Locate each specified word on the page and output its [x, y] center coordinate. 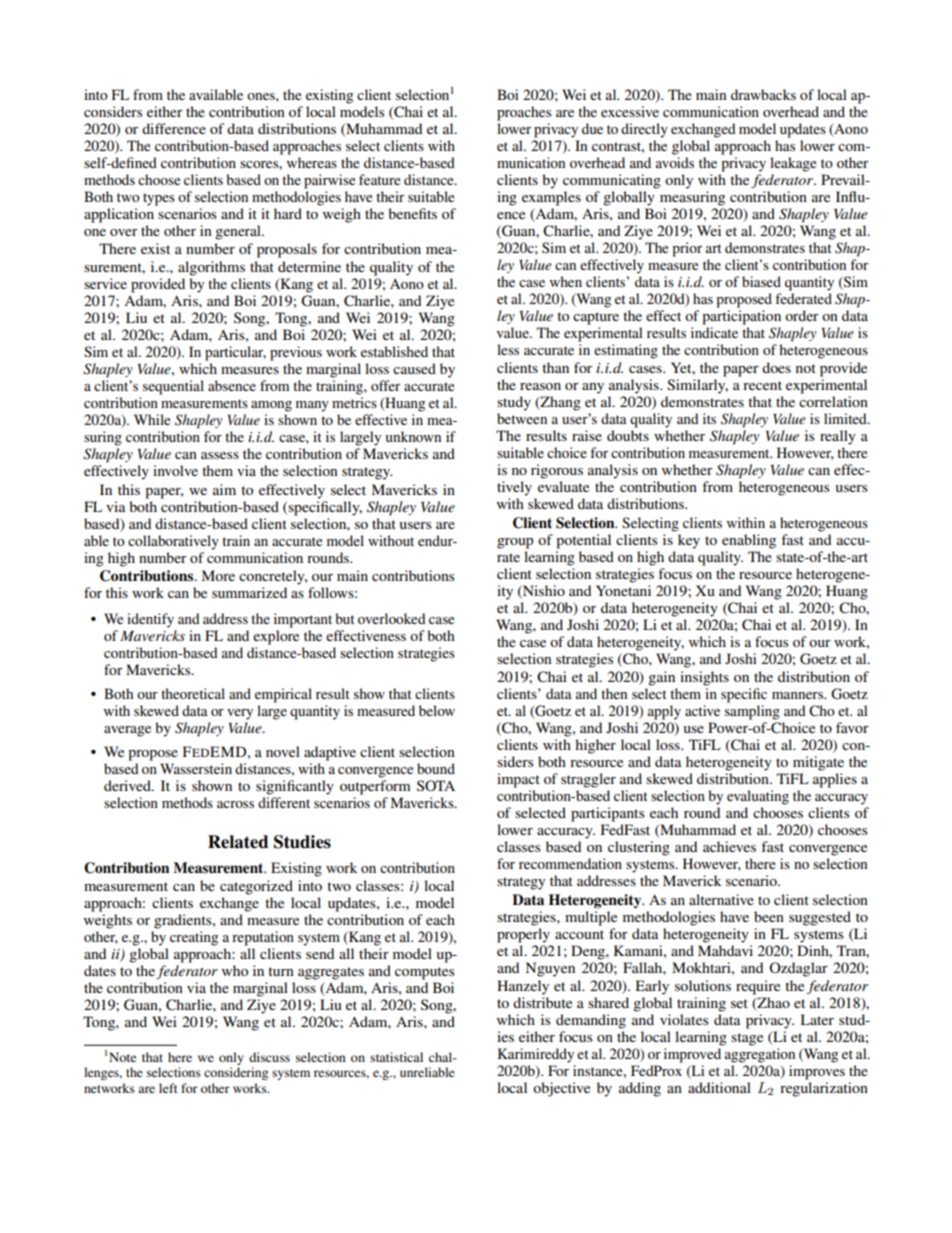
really [838, 437]
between [522, 418]
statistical [396, 1057]
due [592, 128]
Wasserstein [196, 768]
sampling [752, 712]
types [159, 199]
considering [236, 1073]
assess [220, 455]
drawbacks [763, 94]
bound [436, 768]
